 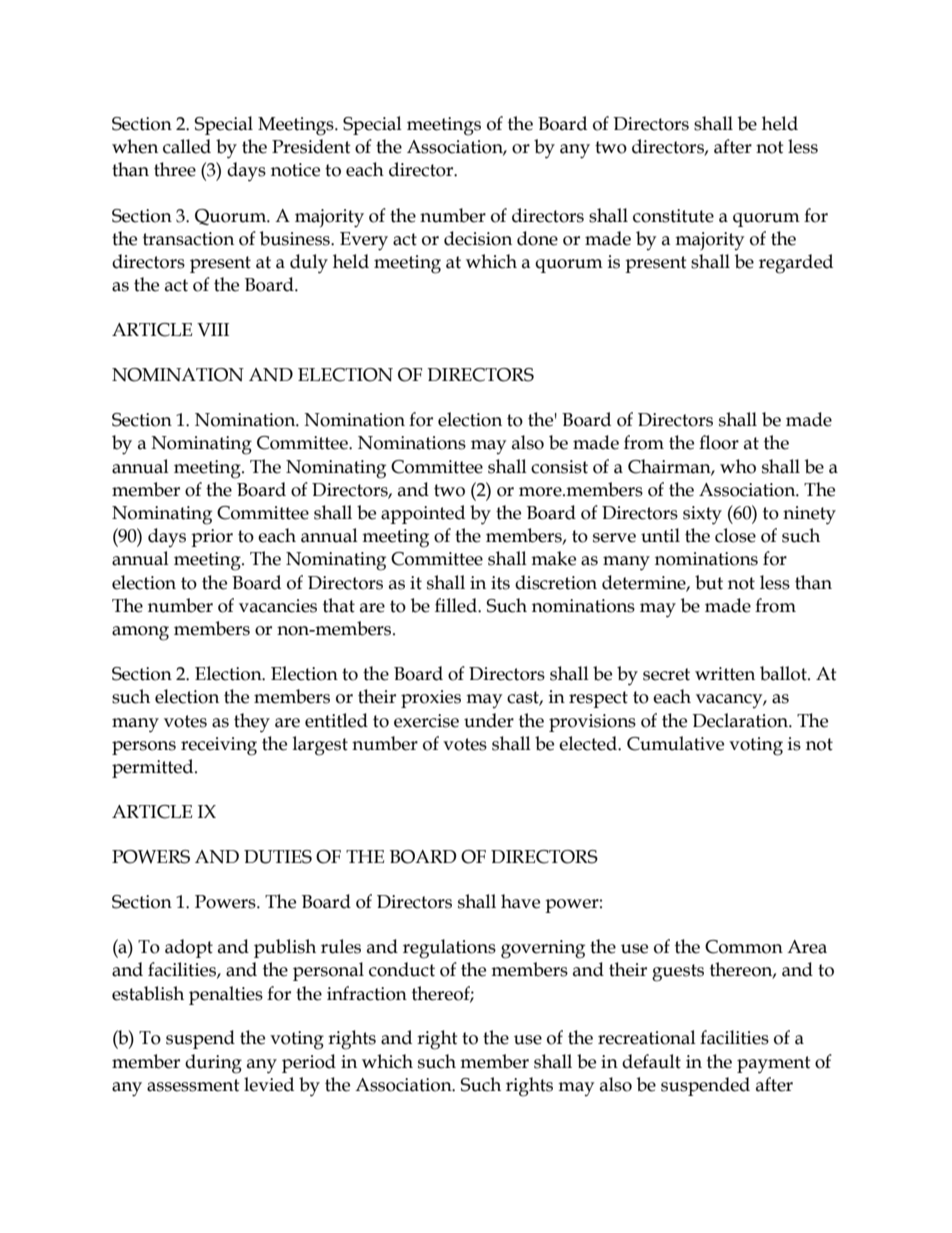 I want to click on vacancies, so click(x=278, y=606).
